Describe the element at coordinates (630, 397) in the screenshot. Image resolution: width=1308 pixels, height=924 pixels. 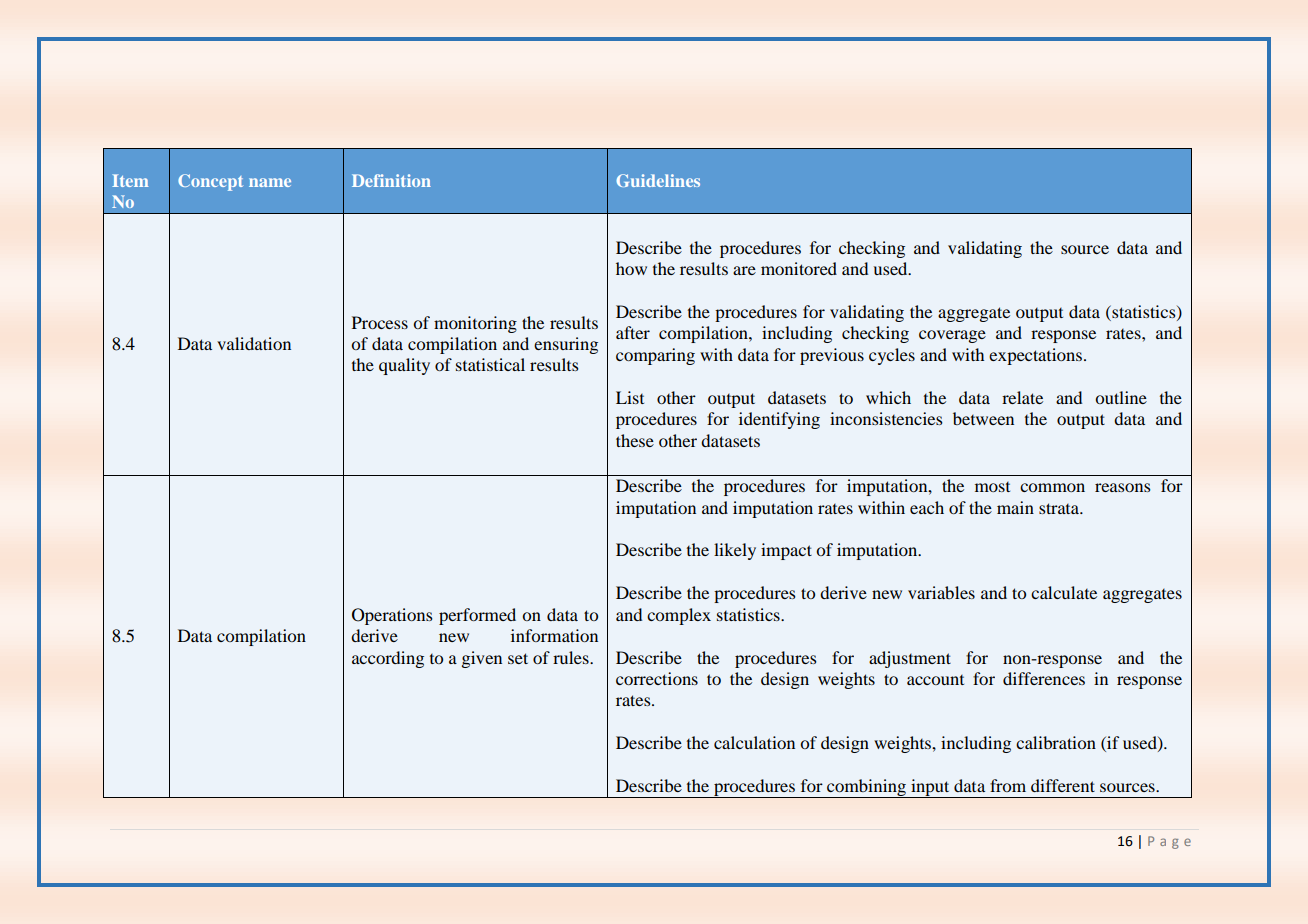
I see `List` at that location.
